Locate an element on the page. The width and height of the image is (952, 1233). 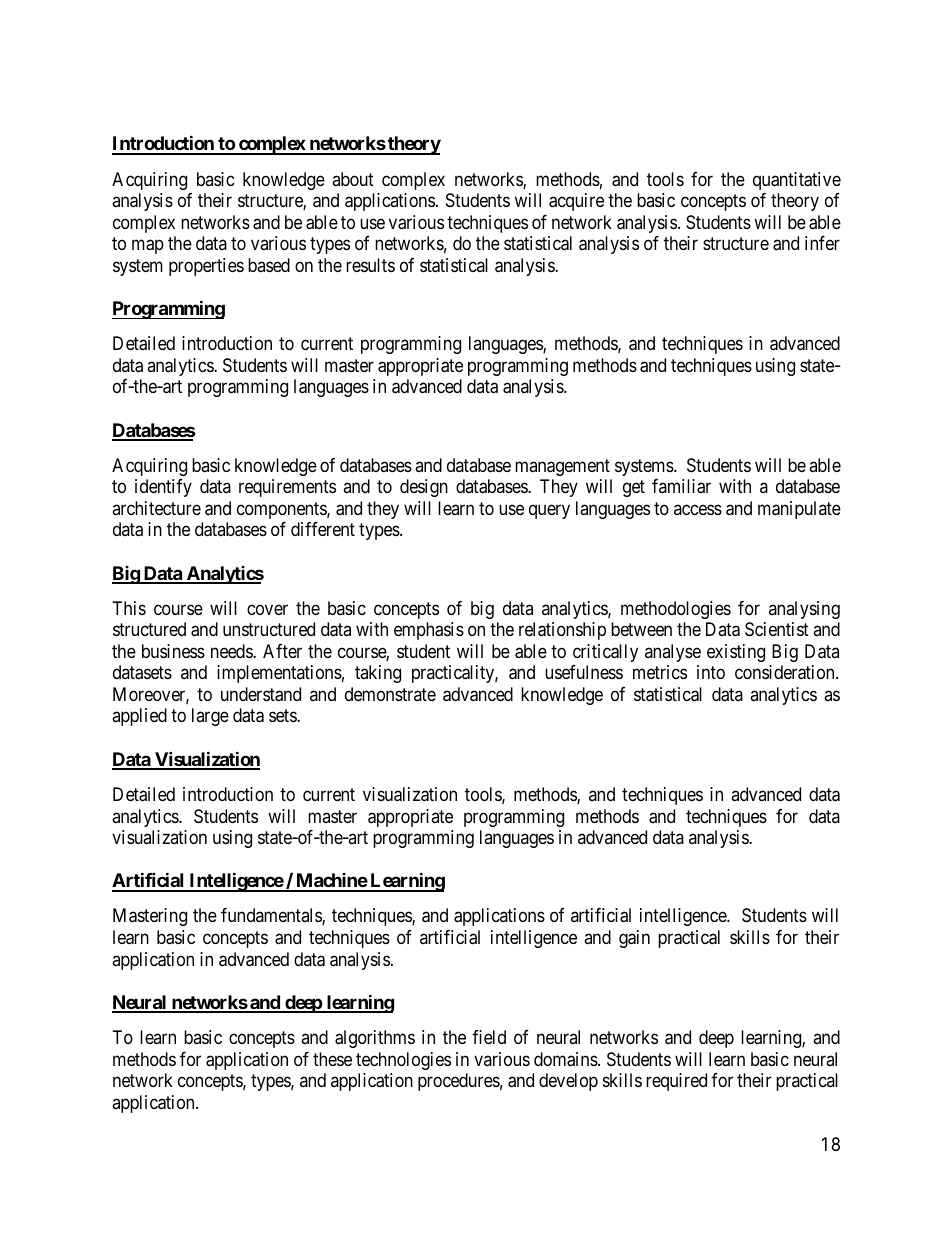
emphasis is located at coordinates (429, 631).
